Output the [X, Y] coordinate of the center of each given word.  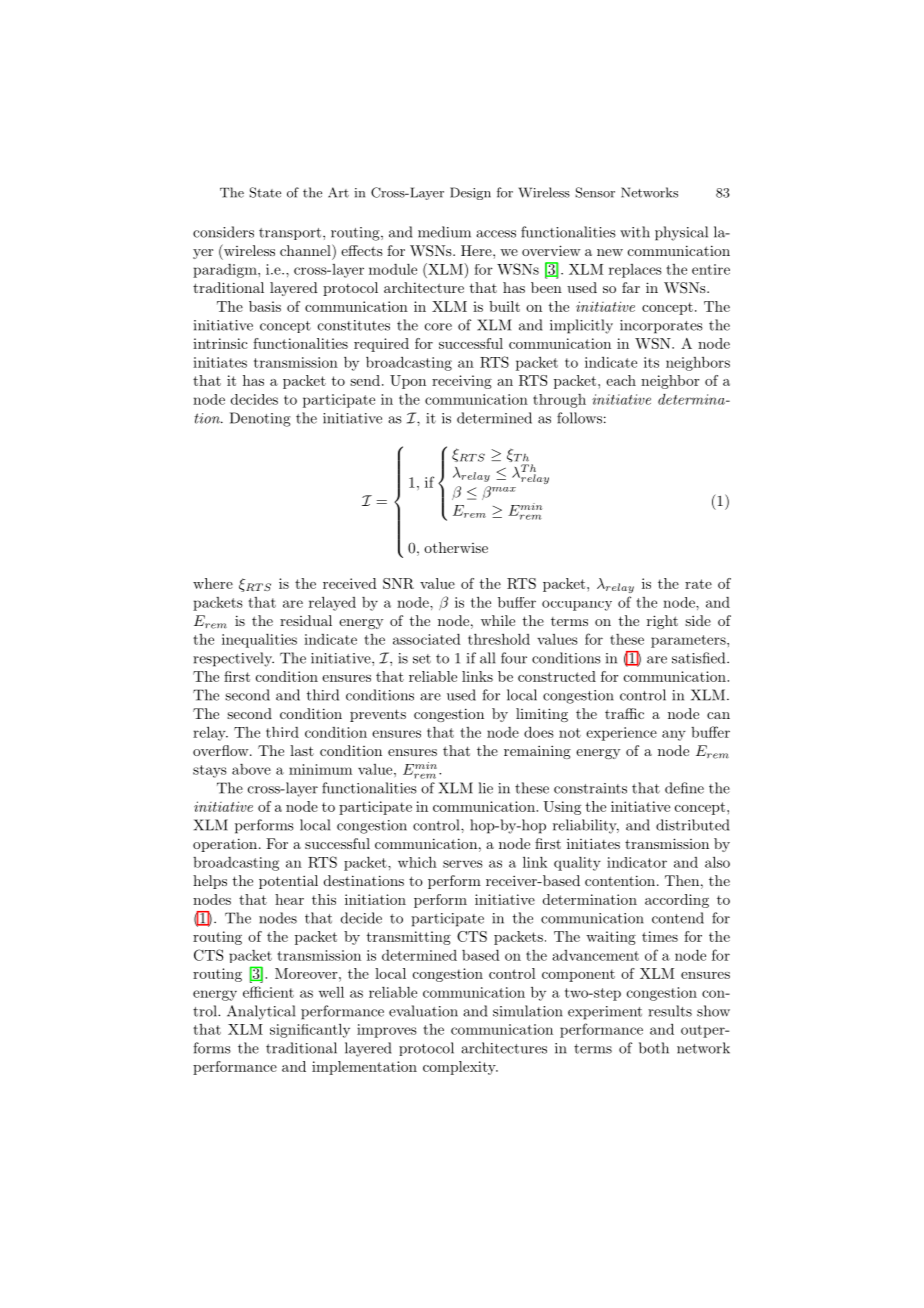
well [331, 992]
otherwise [456, 547]
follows [579, 418]
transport [291, 234]
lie [486, 788]
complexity [460, 1068]
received [350, 583]
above [251, 769]
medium [444, 232]
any [674, 735]
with [635, 232]
